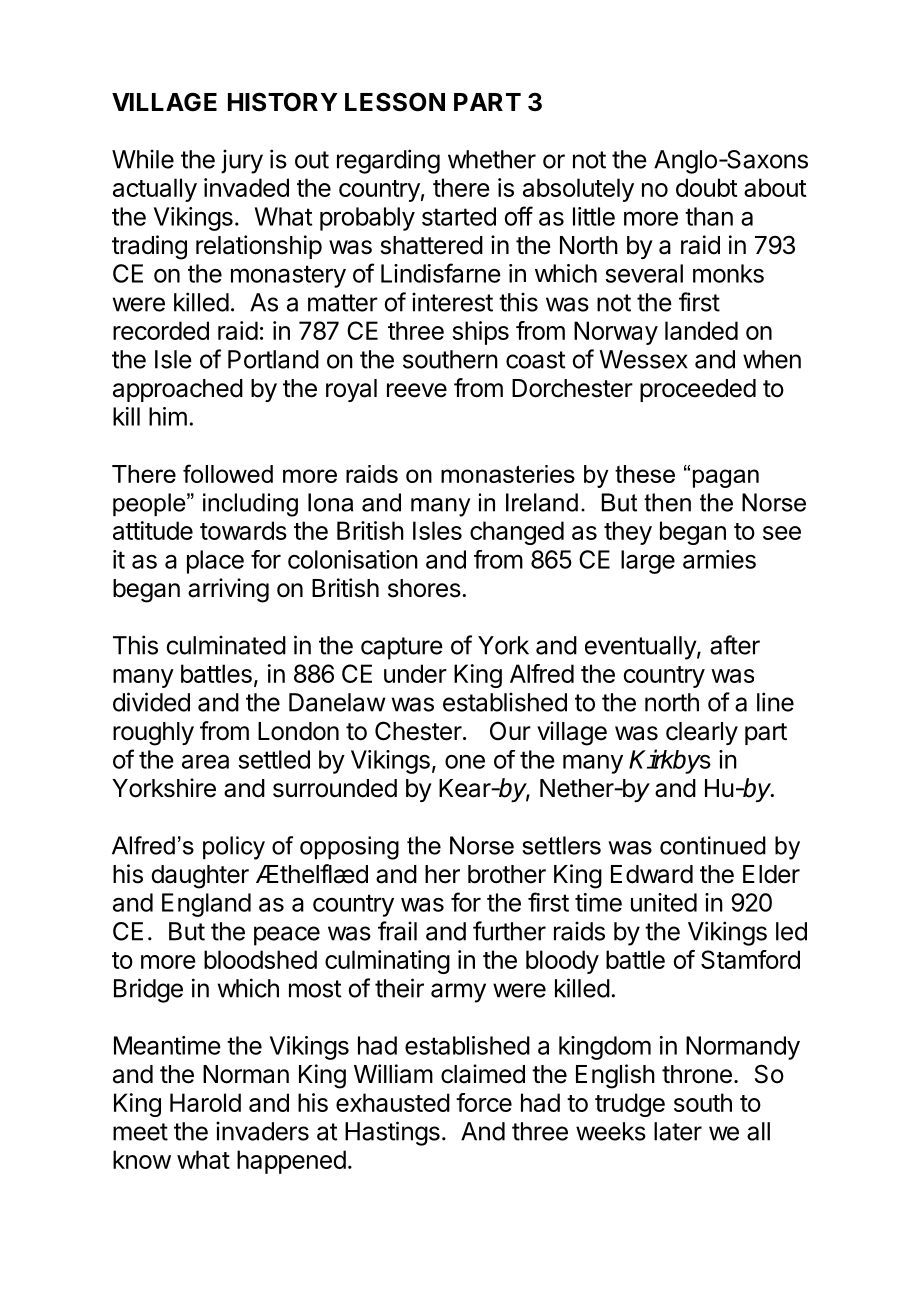  I want to click on continued, so click(713, 845).
